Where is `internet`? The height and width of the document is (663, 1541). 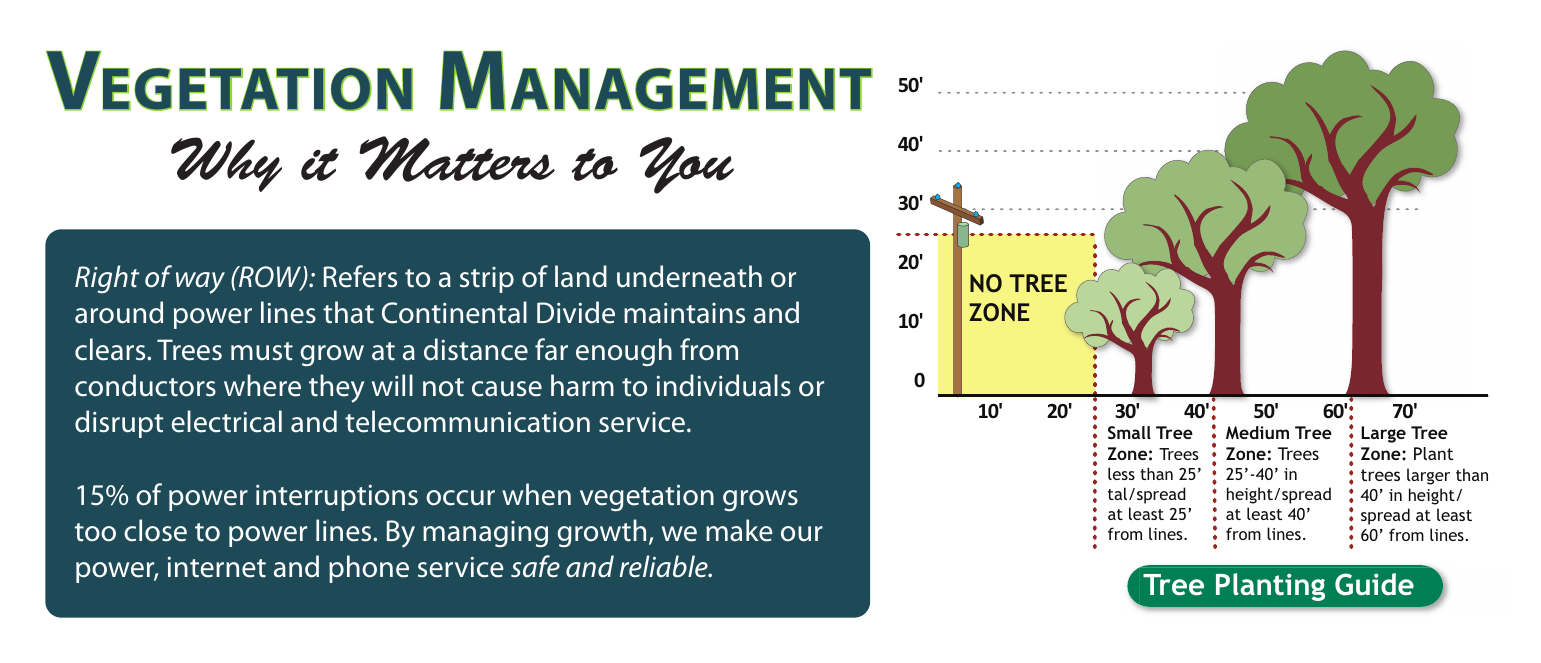 internet is located at coordinates (216, 567).
